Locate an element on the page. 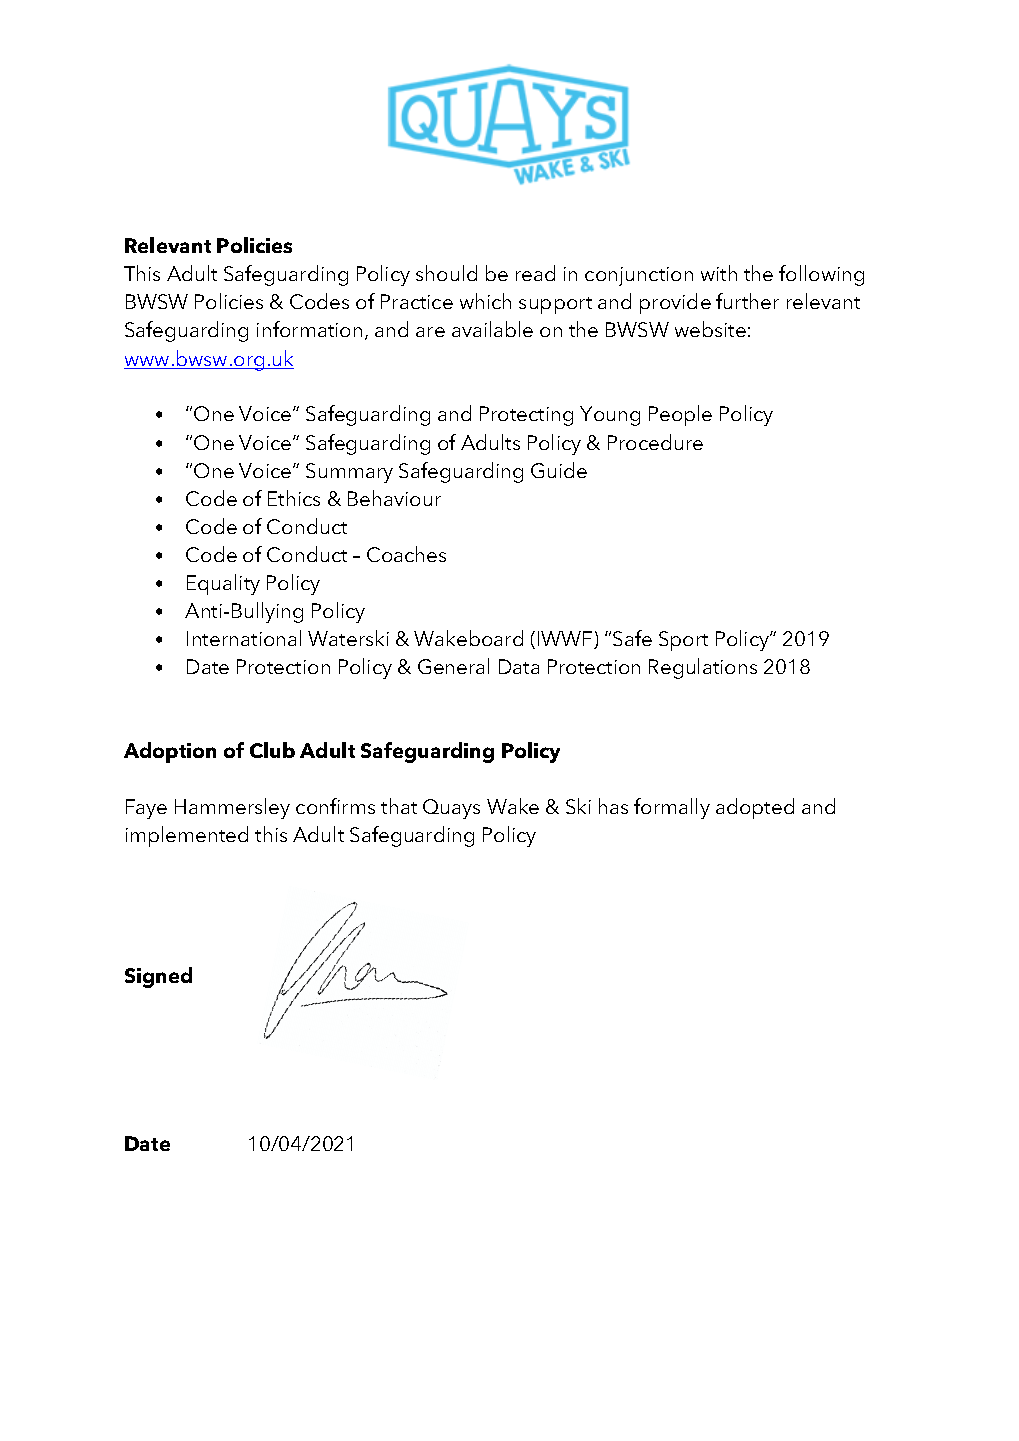 Image resolution: width=1019 pixels, height=1441 pixels. Ethics is located at coordinates (294, 498).
